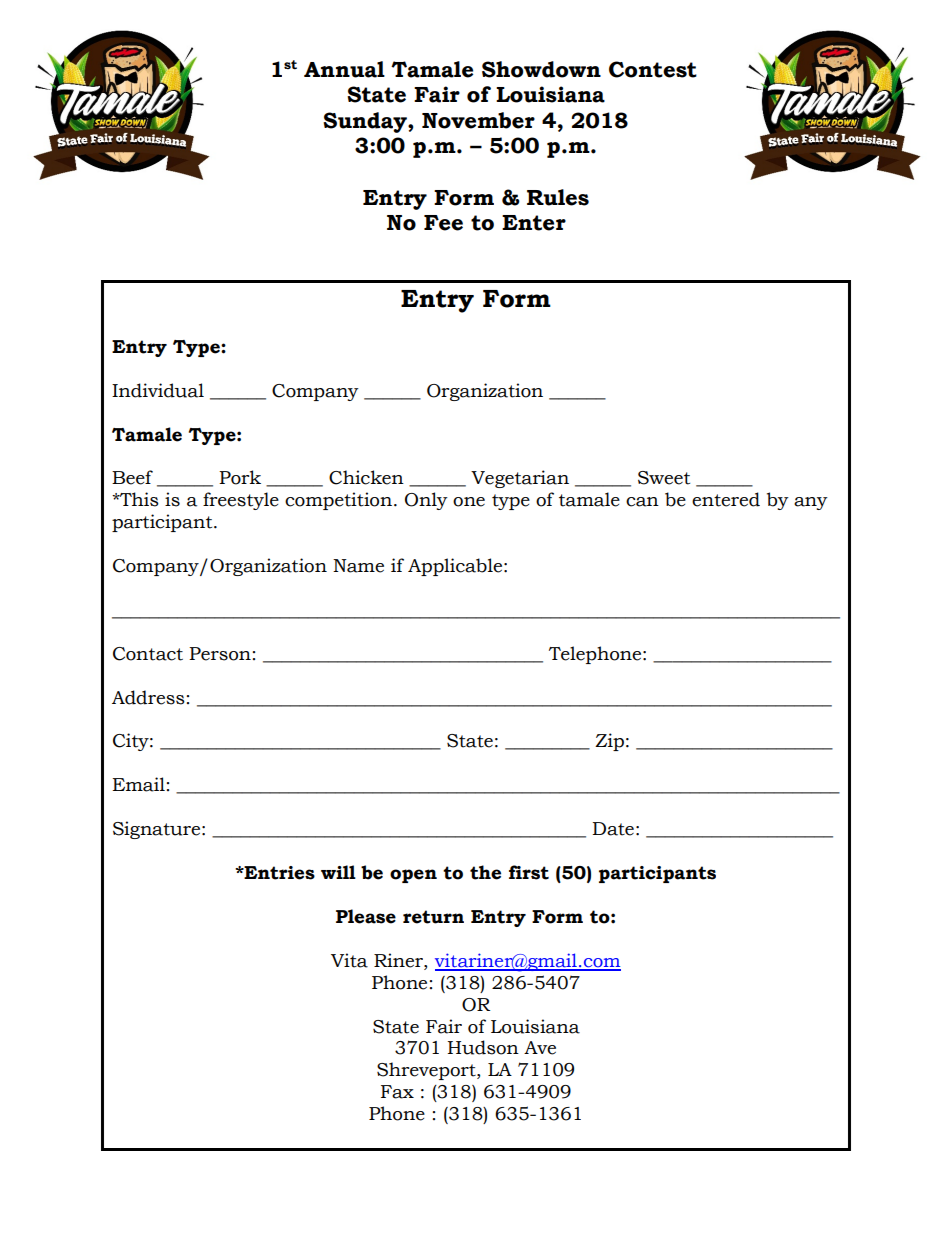  What do you see at coordinates (642, 502) in the screenshot?
I see `can` at bounding box center [642, 502].
